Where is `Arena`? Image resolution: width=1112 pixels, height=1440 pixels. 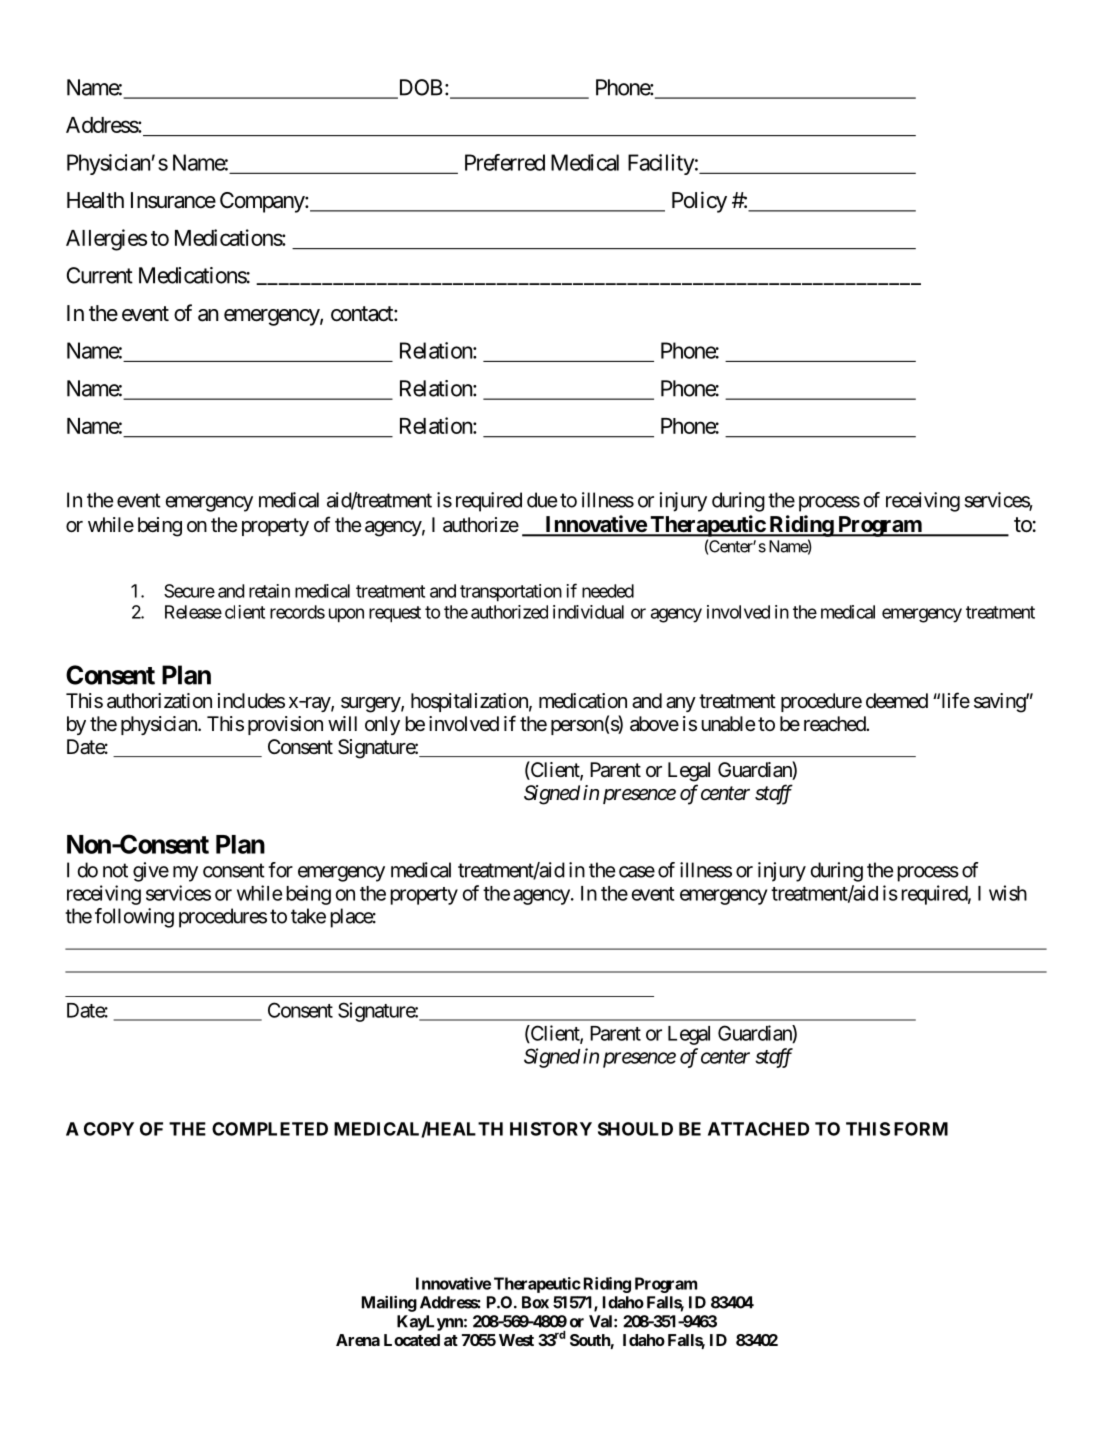 Arena is located at coordinates (358, 1340).
